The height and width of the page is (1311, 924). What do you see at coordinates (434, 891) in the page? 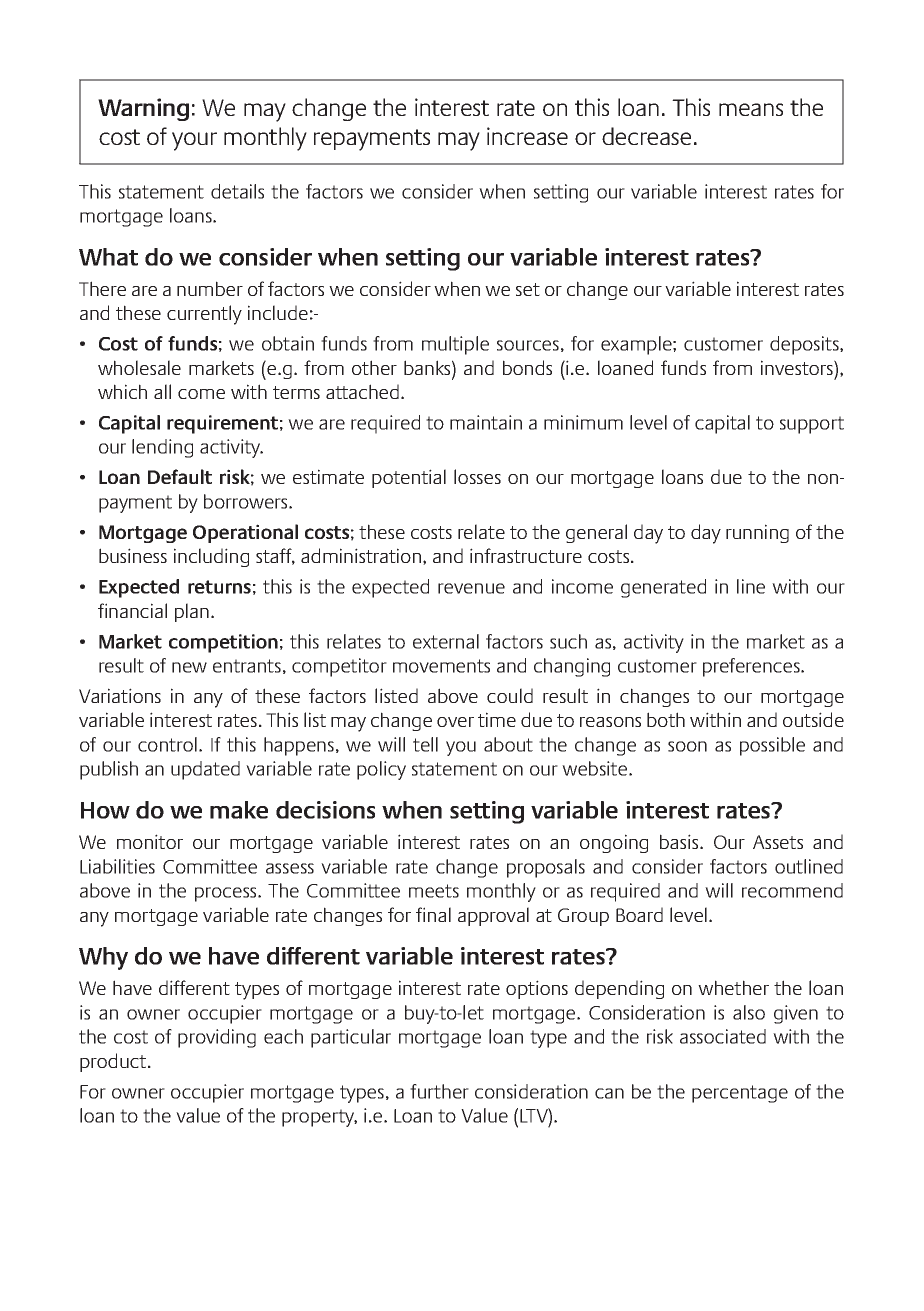
I see `meets` at bounding box center [434, 891].
